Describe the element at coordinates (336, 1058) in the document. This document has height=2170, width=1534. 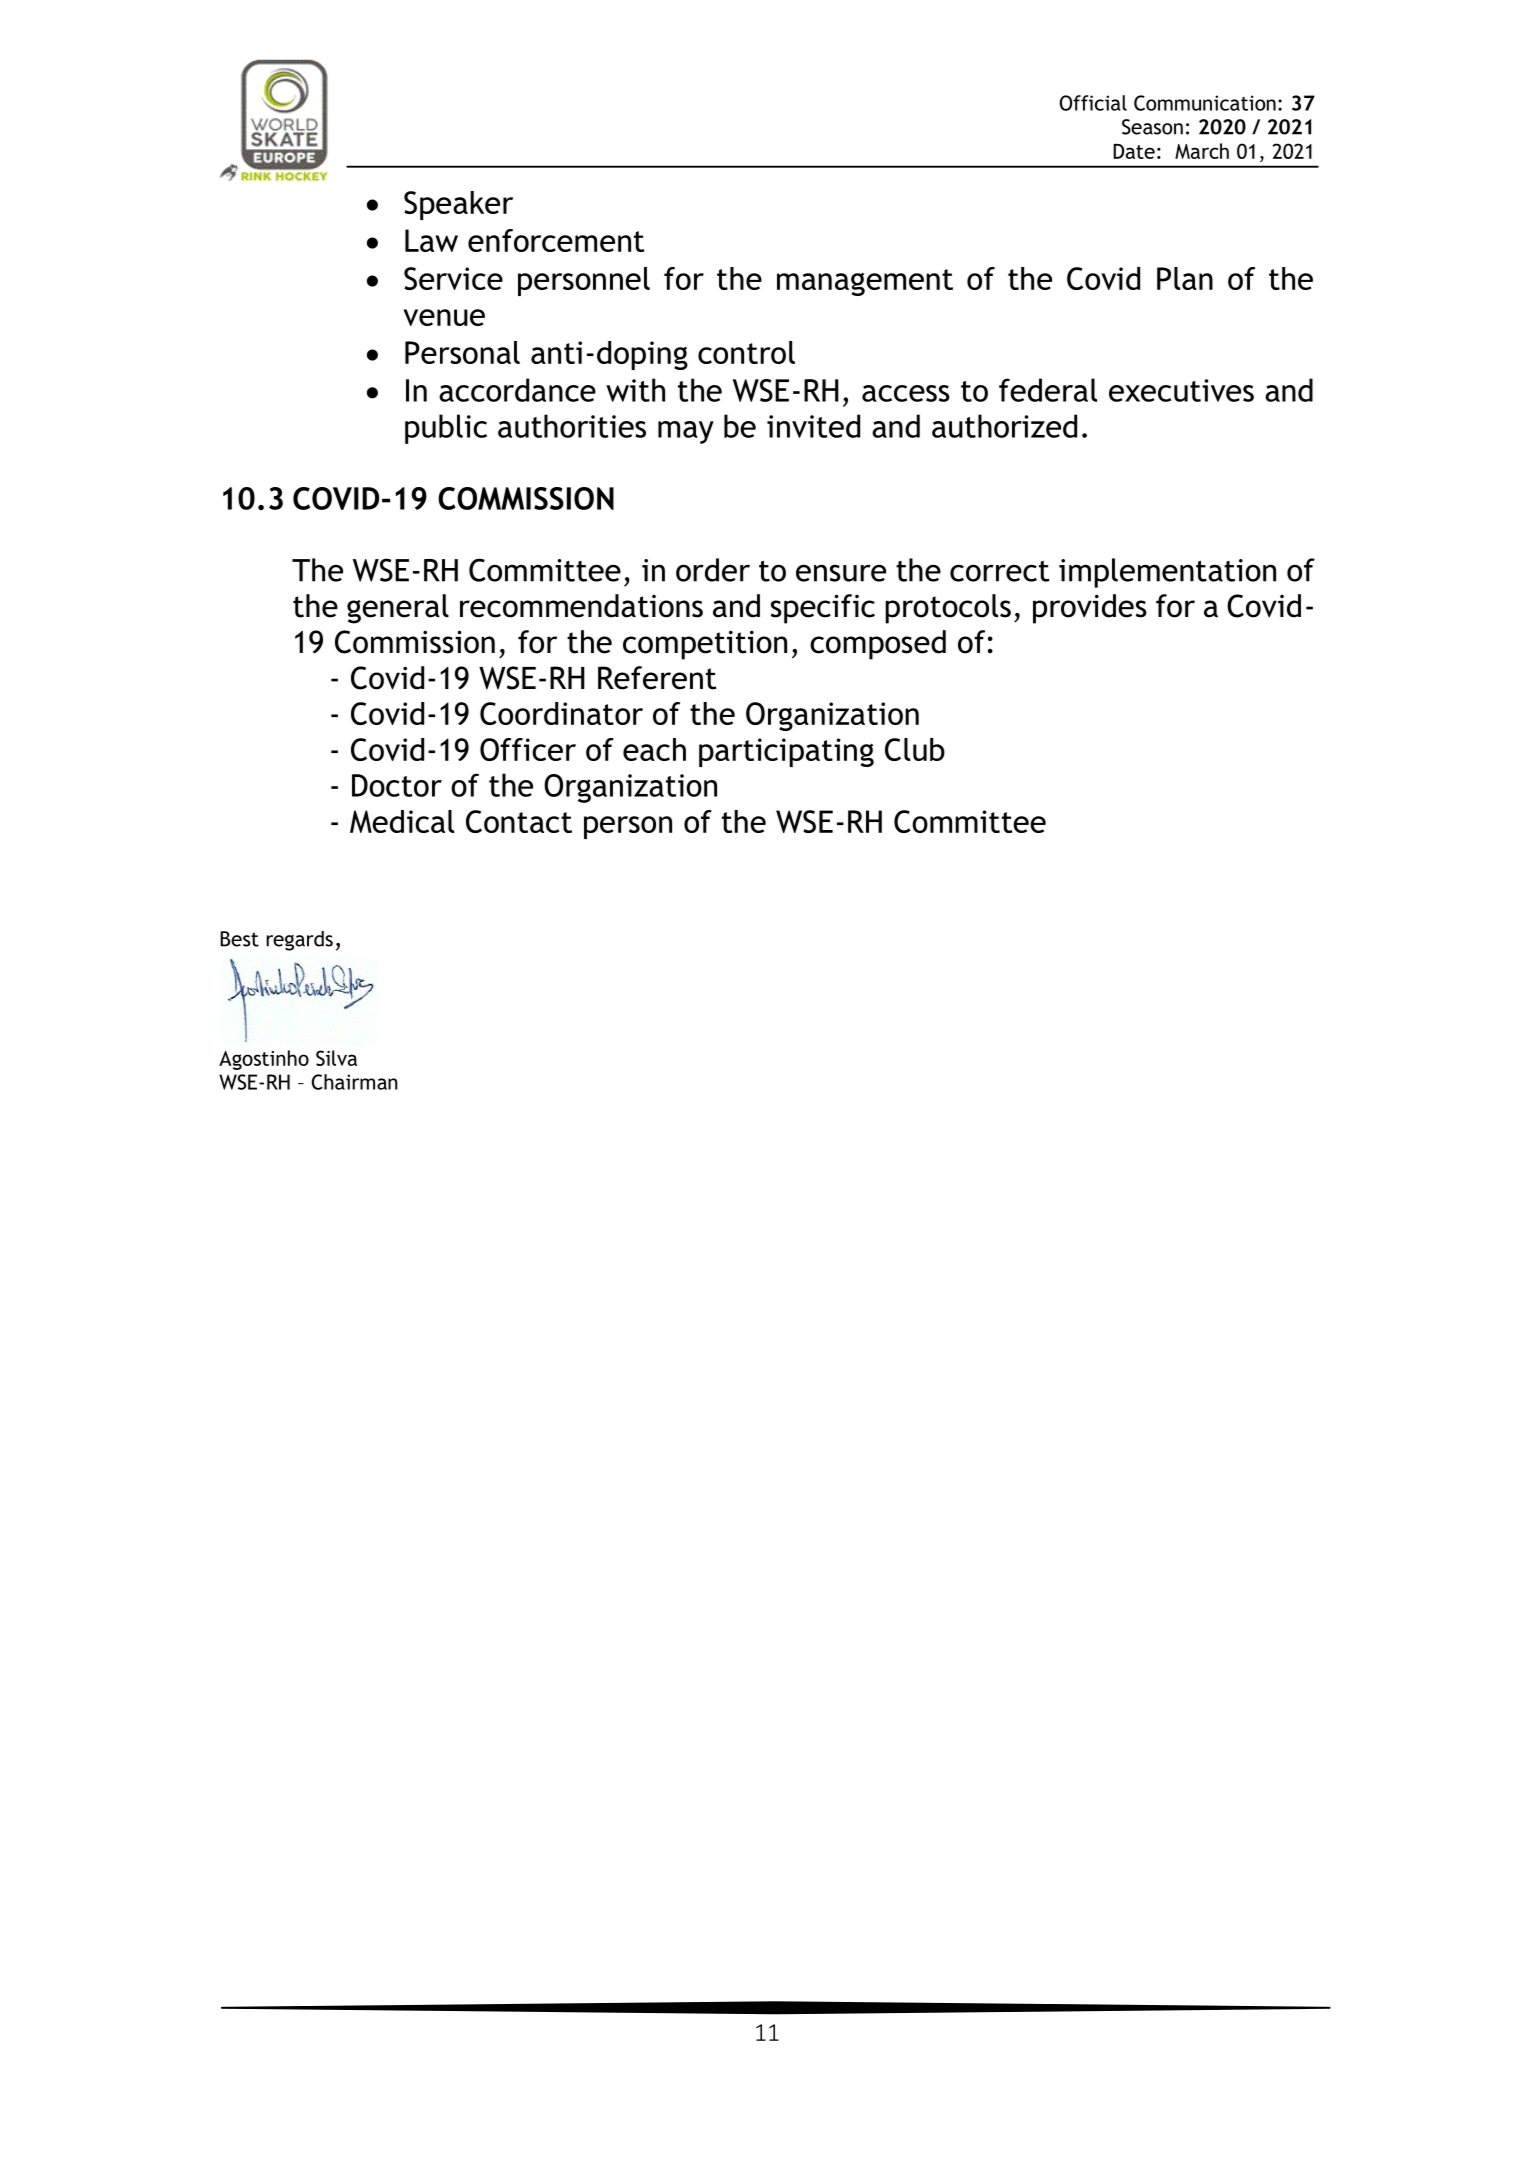
I see `Silva` at that location.
